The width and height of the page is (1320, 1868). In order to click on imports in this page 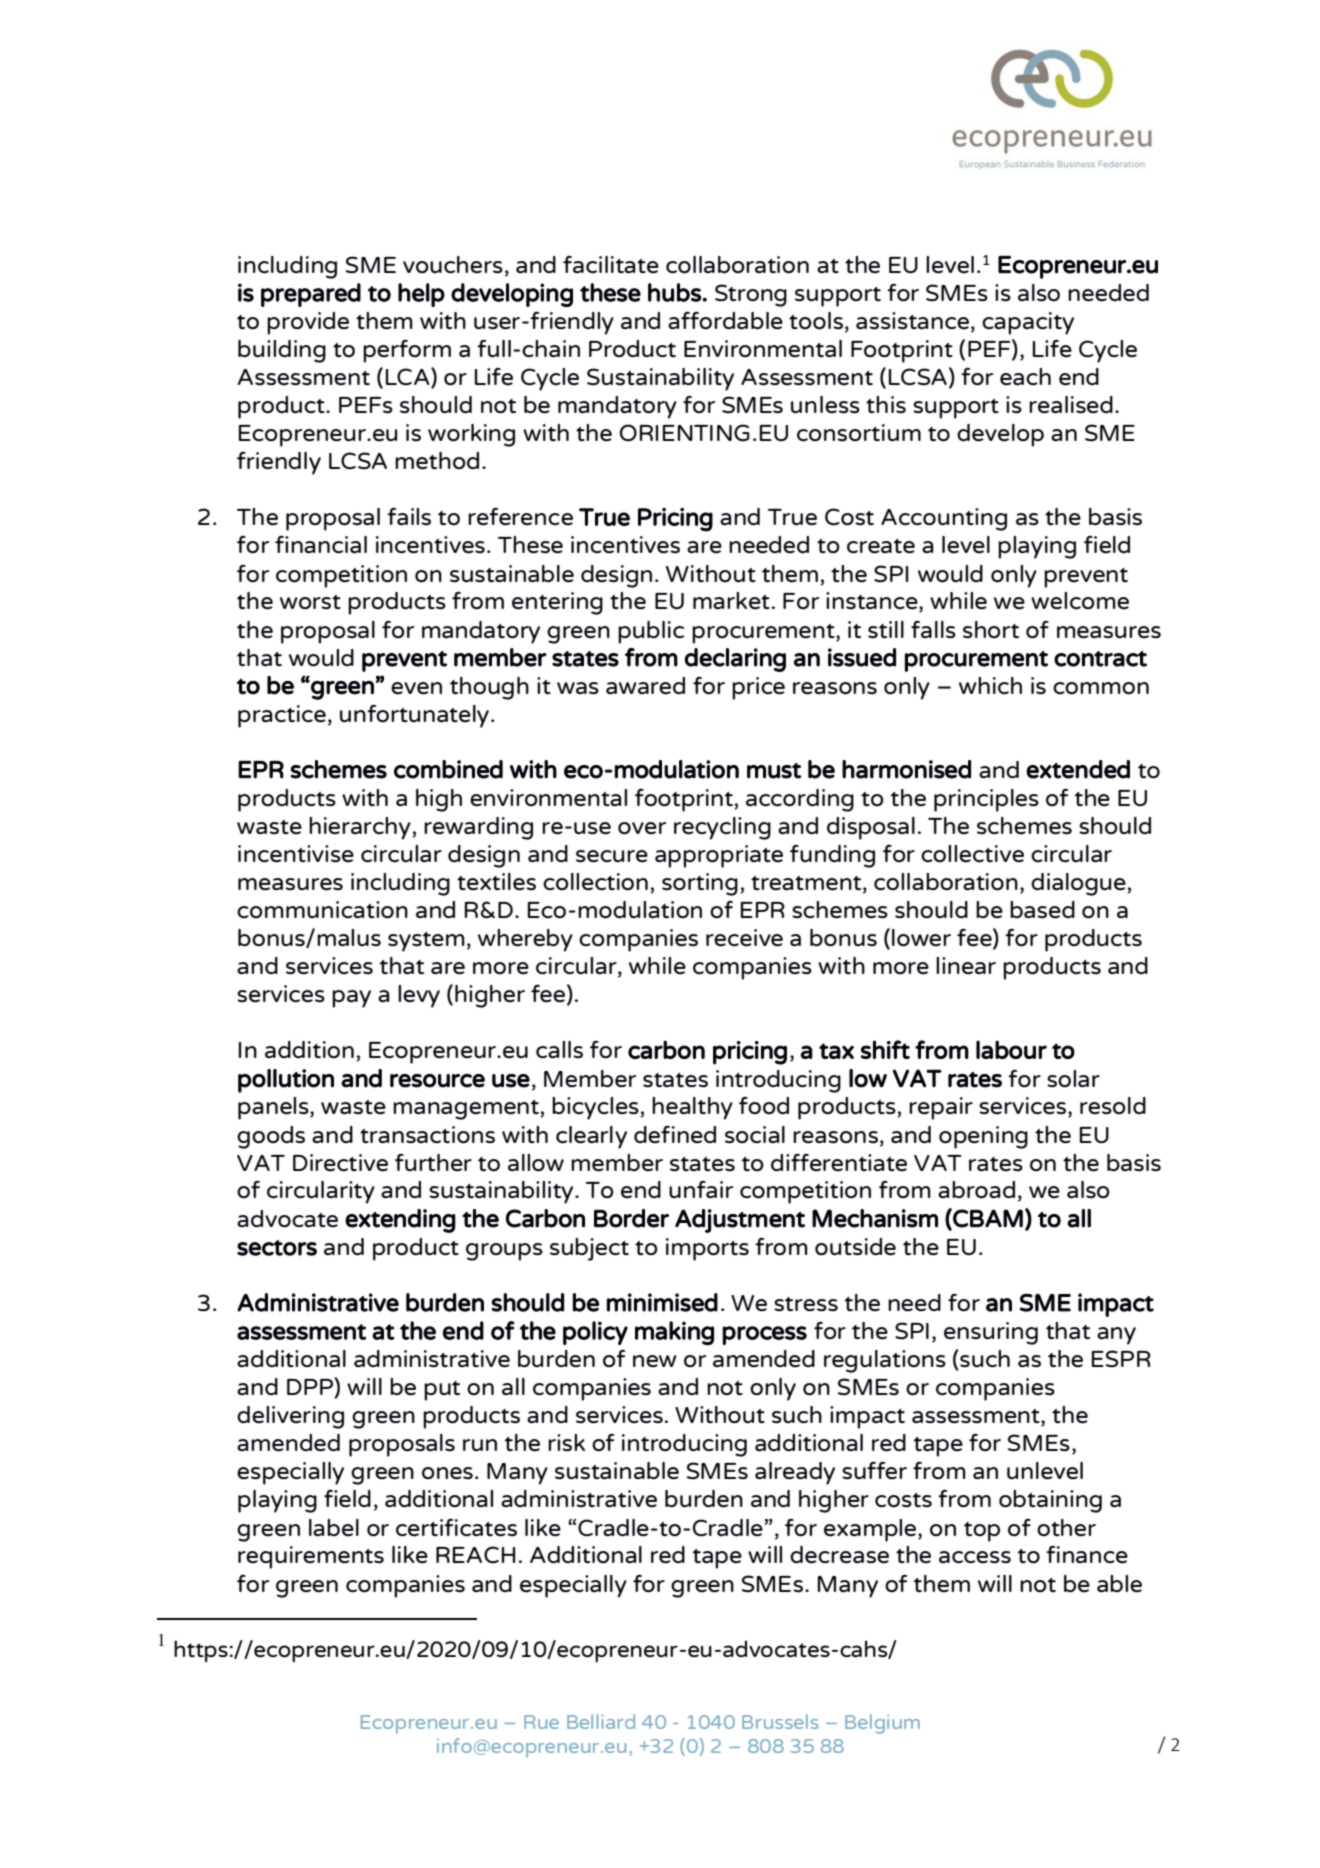, I will do `click(707, 1249)`.
